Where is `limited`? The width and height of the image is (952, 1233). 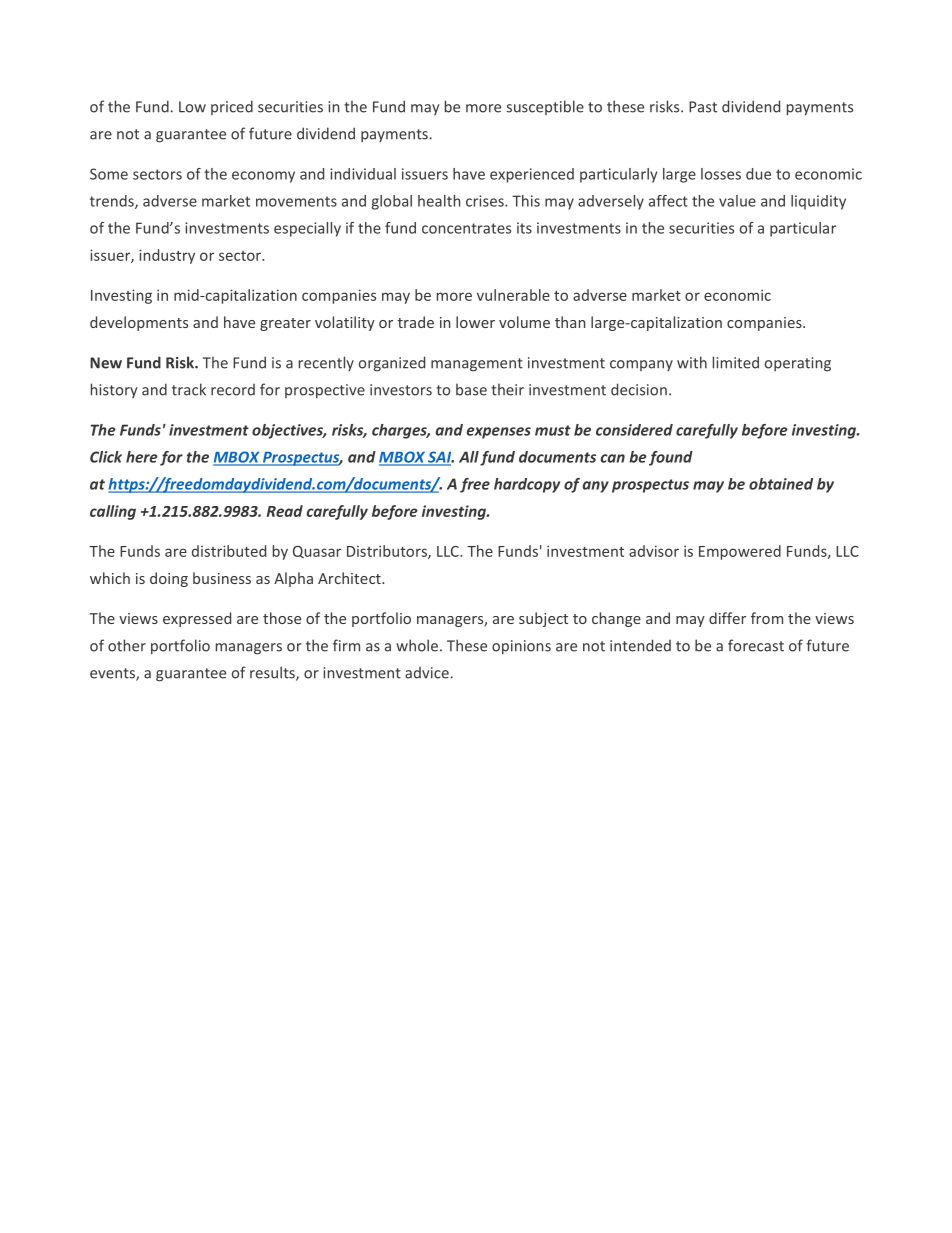
limited is located at coordinates (736, 362).
